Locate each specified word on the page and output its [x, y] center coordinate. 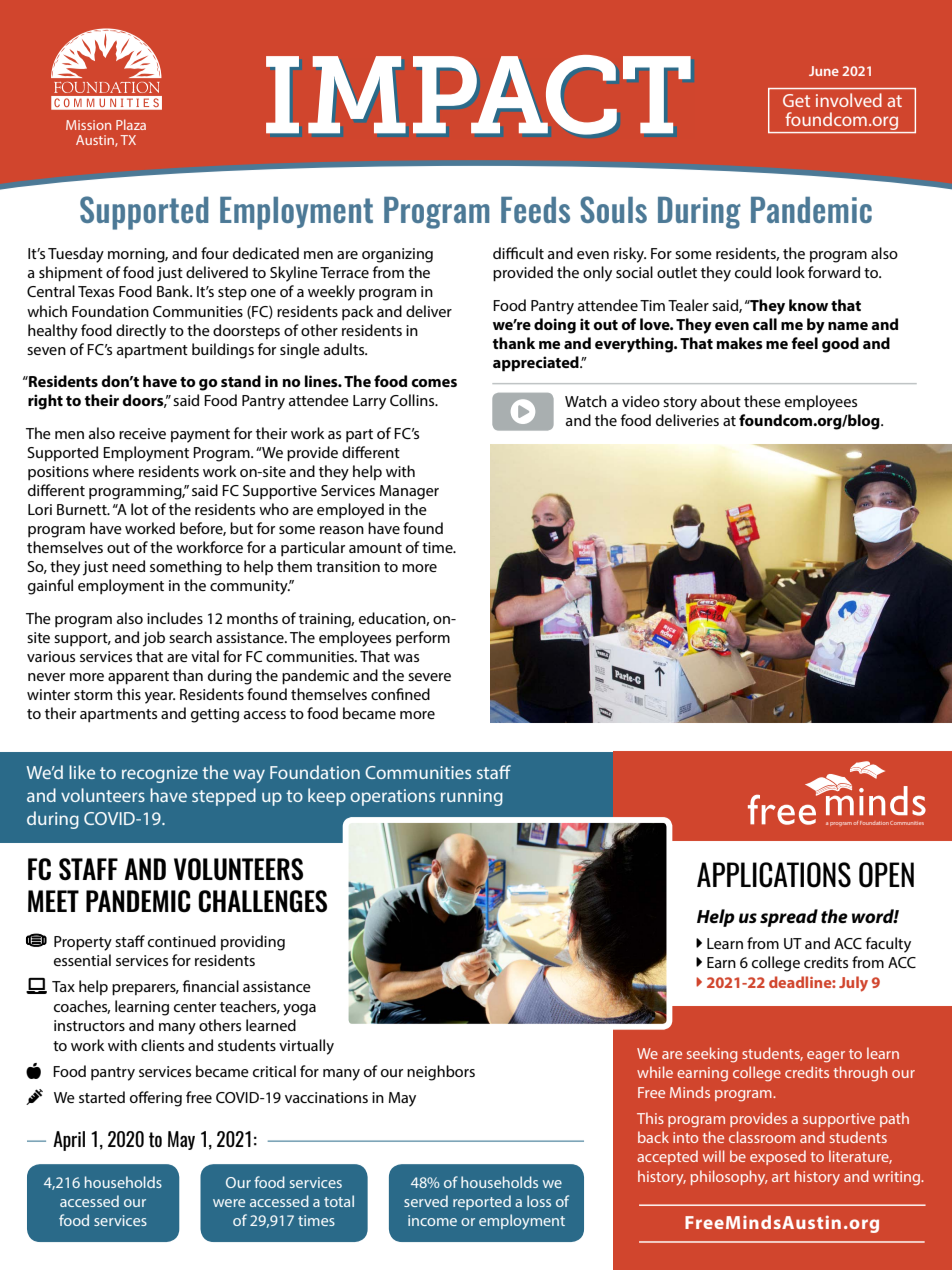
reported [482, 1202]
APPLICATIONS [774, 875]
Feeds [535, 210]
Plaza [131, 124]
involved [849, 100]
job [154, 639]
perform [423, 638]
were [229, 1203]
